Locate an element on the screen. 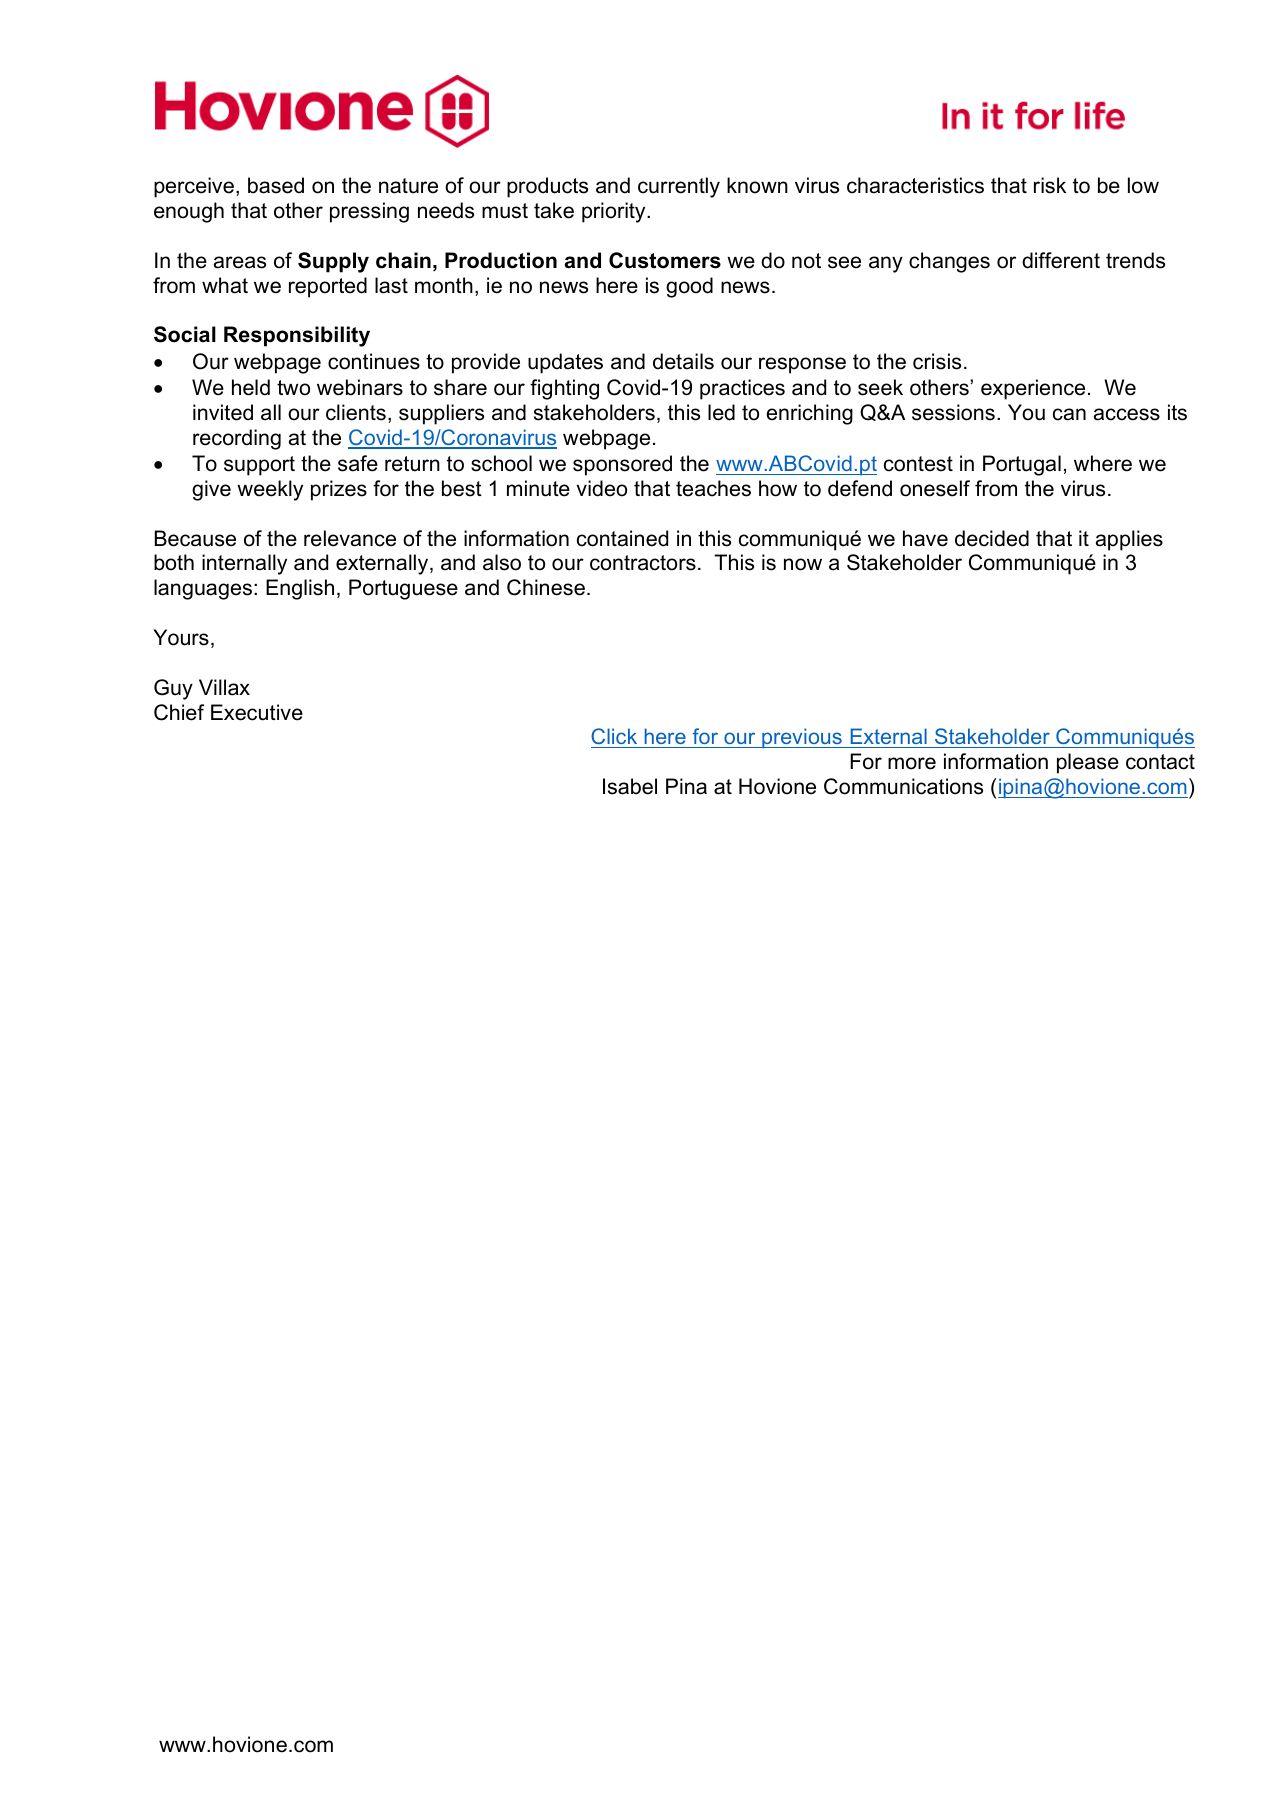 Image resolution: width=1287 pixels, height=1819 pixels. currently is located at coordinates (679, 187).
